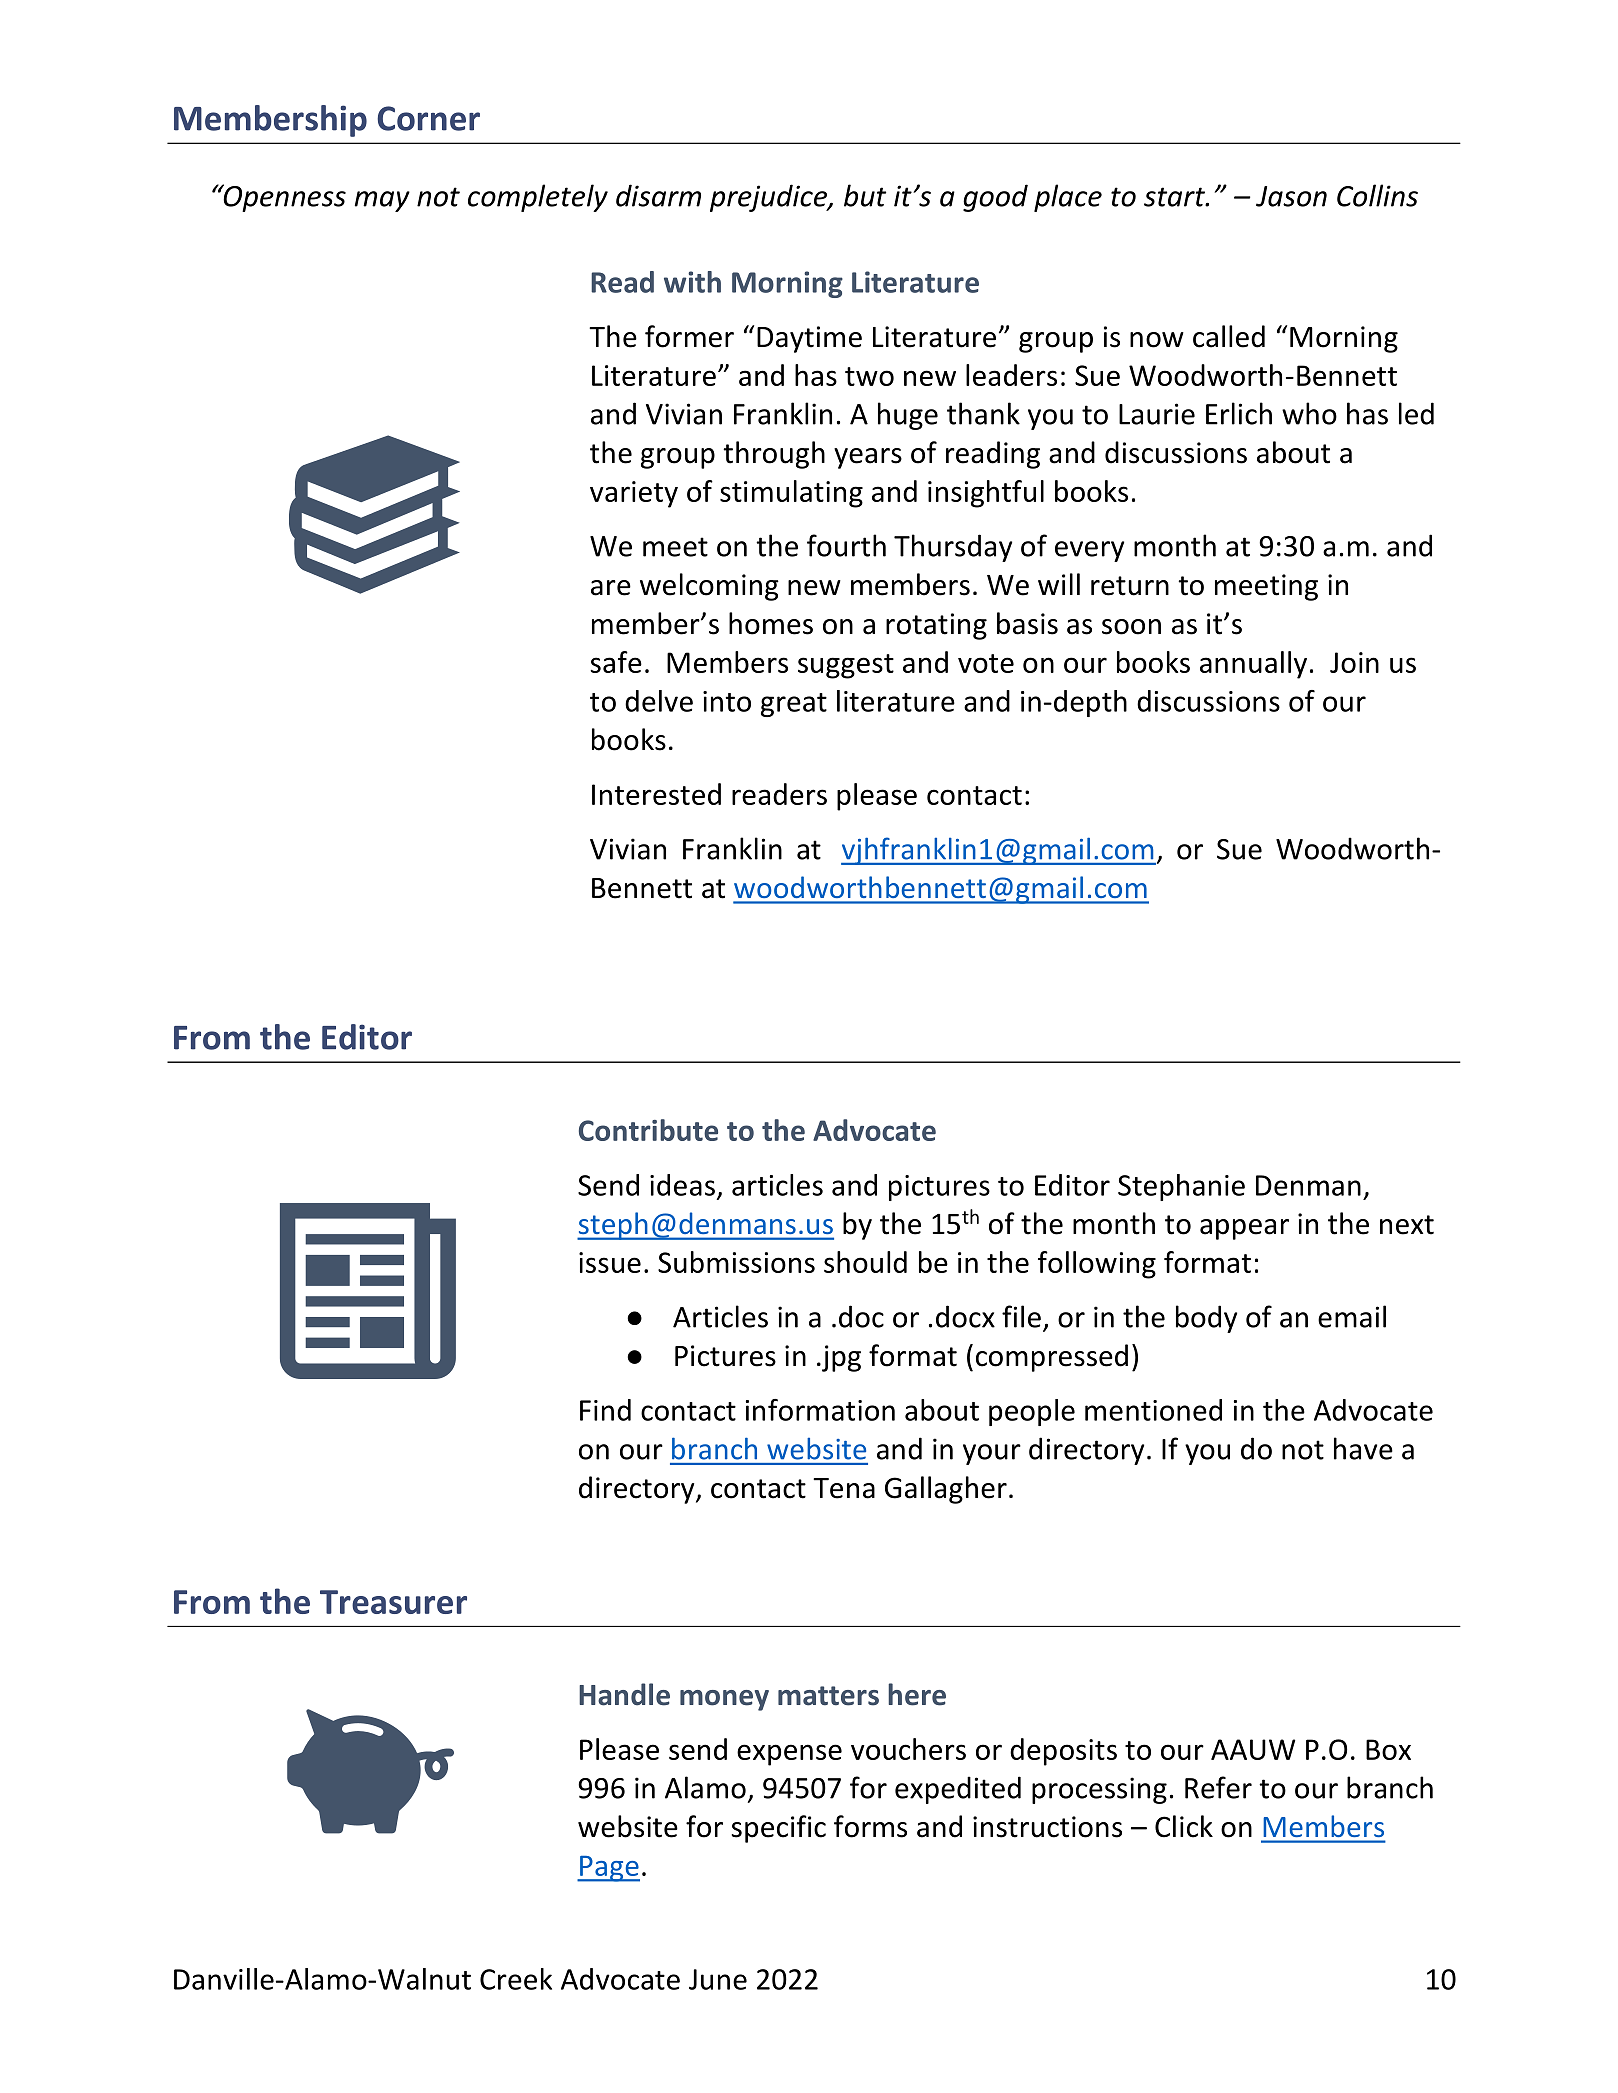 The image size is (1618, 2093). Describe the element at coordinates (648, 1130) in the page. I see `Contribute` at that location.
